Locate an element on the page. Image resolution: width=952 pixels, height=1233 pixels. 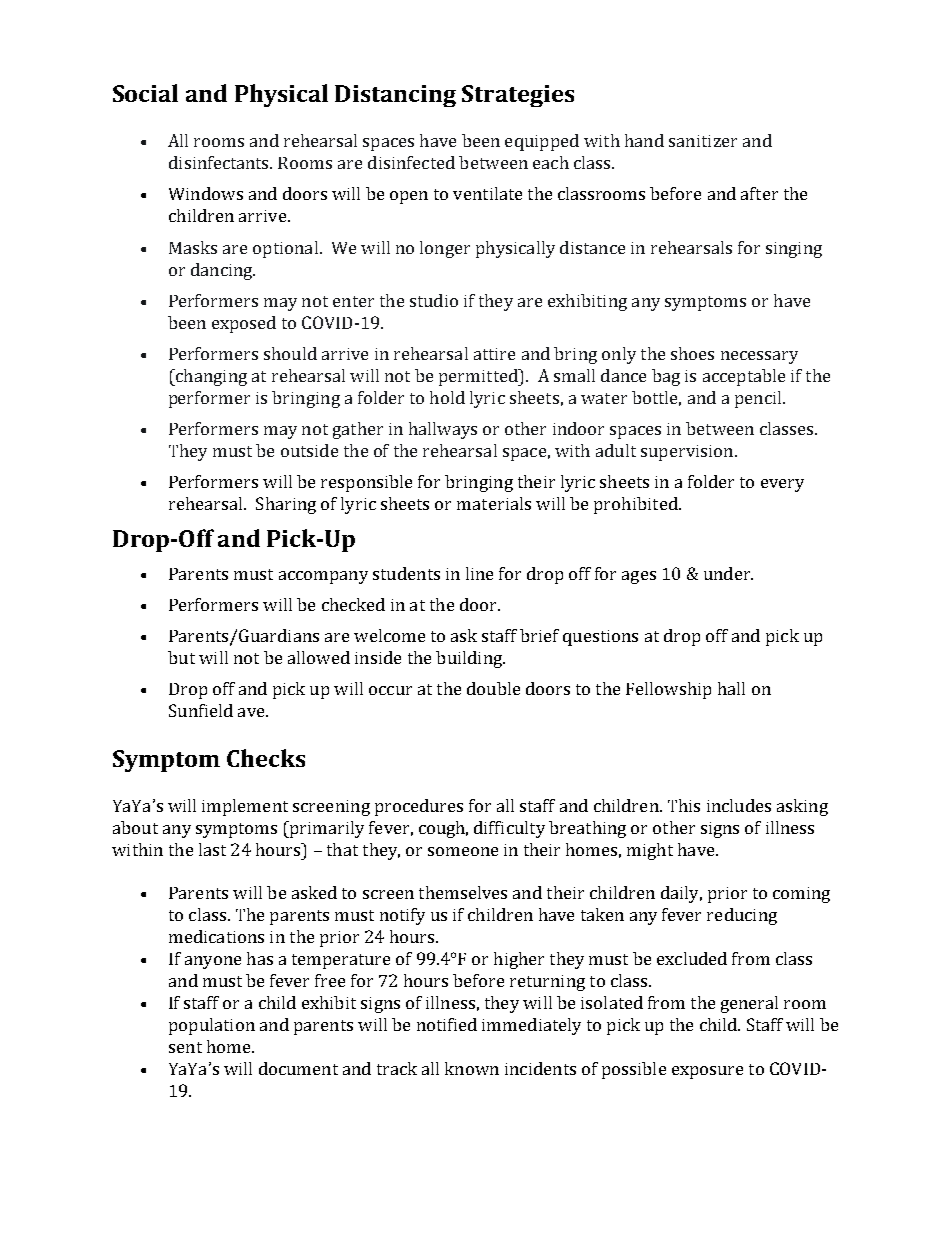
supervision is located at coordinates (688, 453).
